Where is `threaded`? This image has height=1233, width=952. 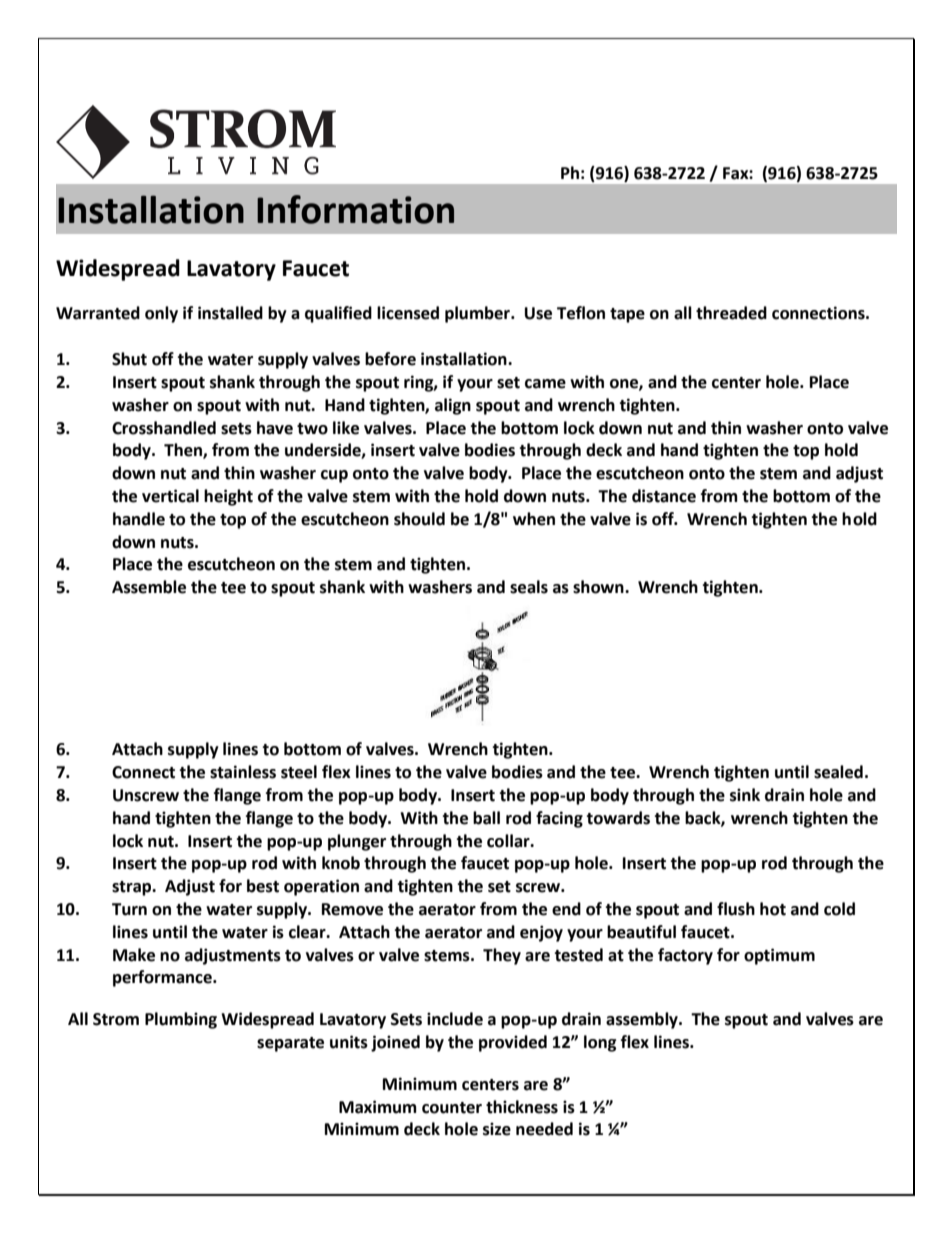
threaded is located at coordinates (731, 313).
